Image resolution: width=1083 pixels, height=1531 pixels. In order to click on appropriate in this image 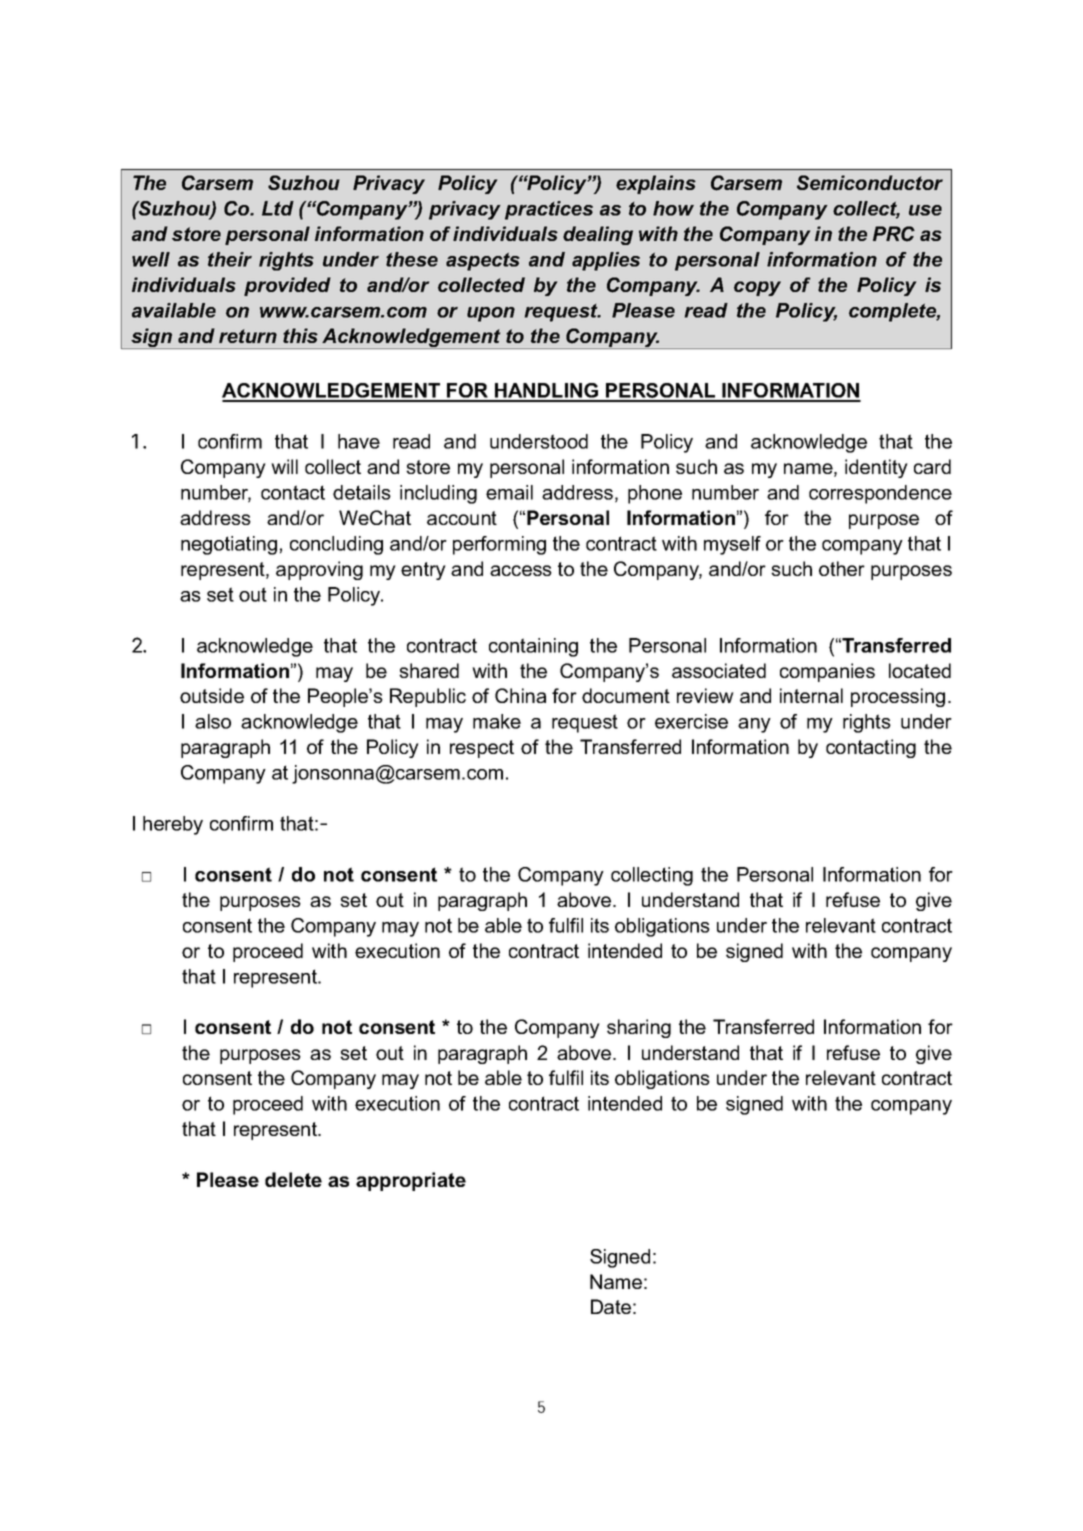, I will do `click(411, 1181)`.
